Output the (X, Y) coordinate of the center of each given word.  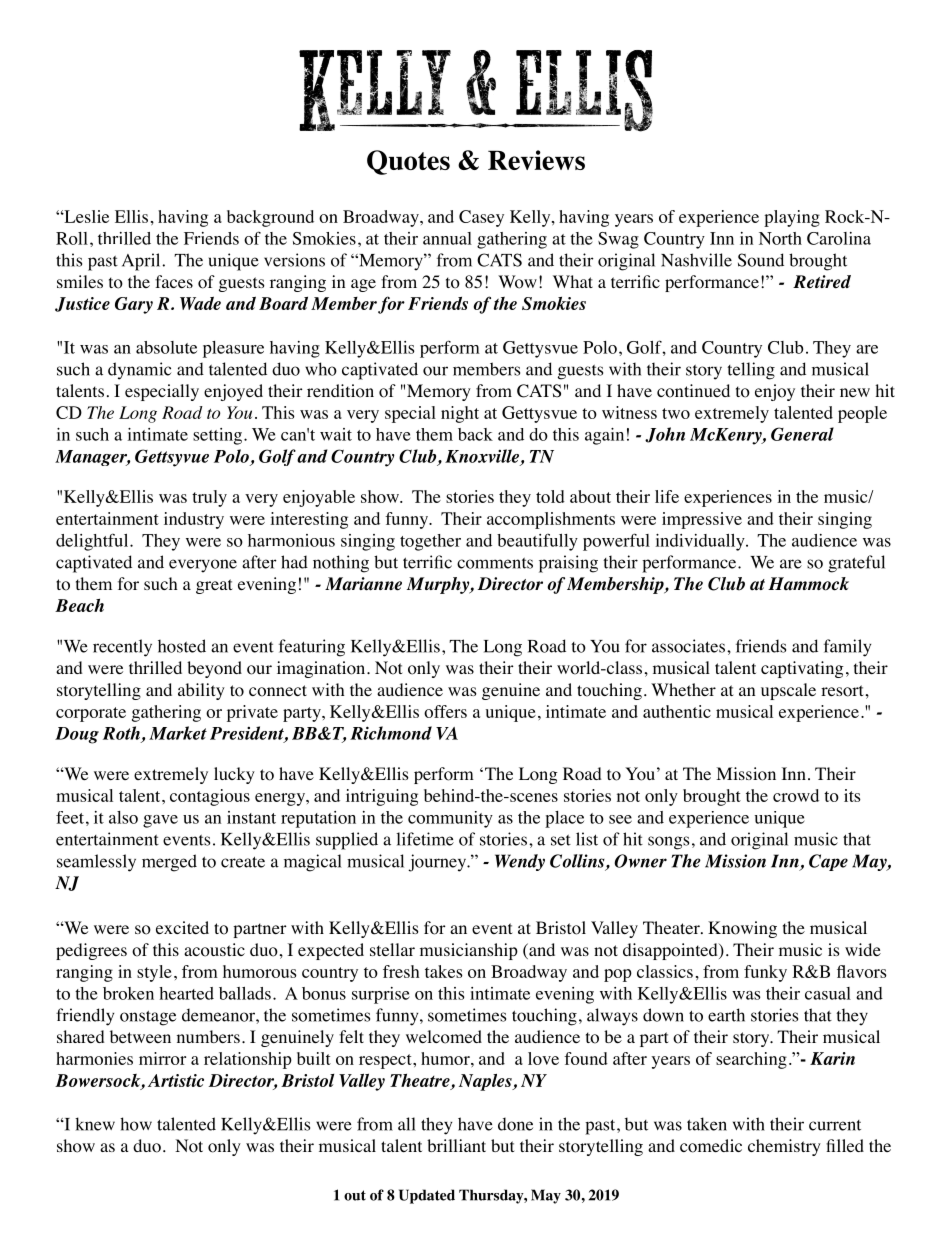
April (142, 262)
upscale (788, 691)
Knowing (742, 929)
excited (182, 927)
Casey (481, 218)
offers (445, 711)
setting (219, 436)
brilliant (456, 1145)
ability (201, 691)
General (802, 434)
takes (444, 971)
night (460, 414)
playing (792, 218)
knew (95, 1124)
